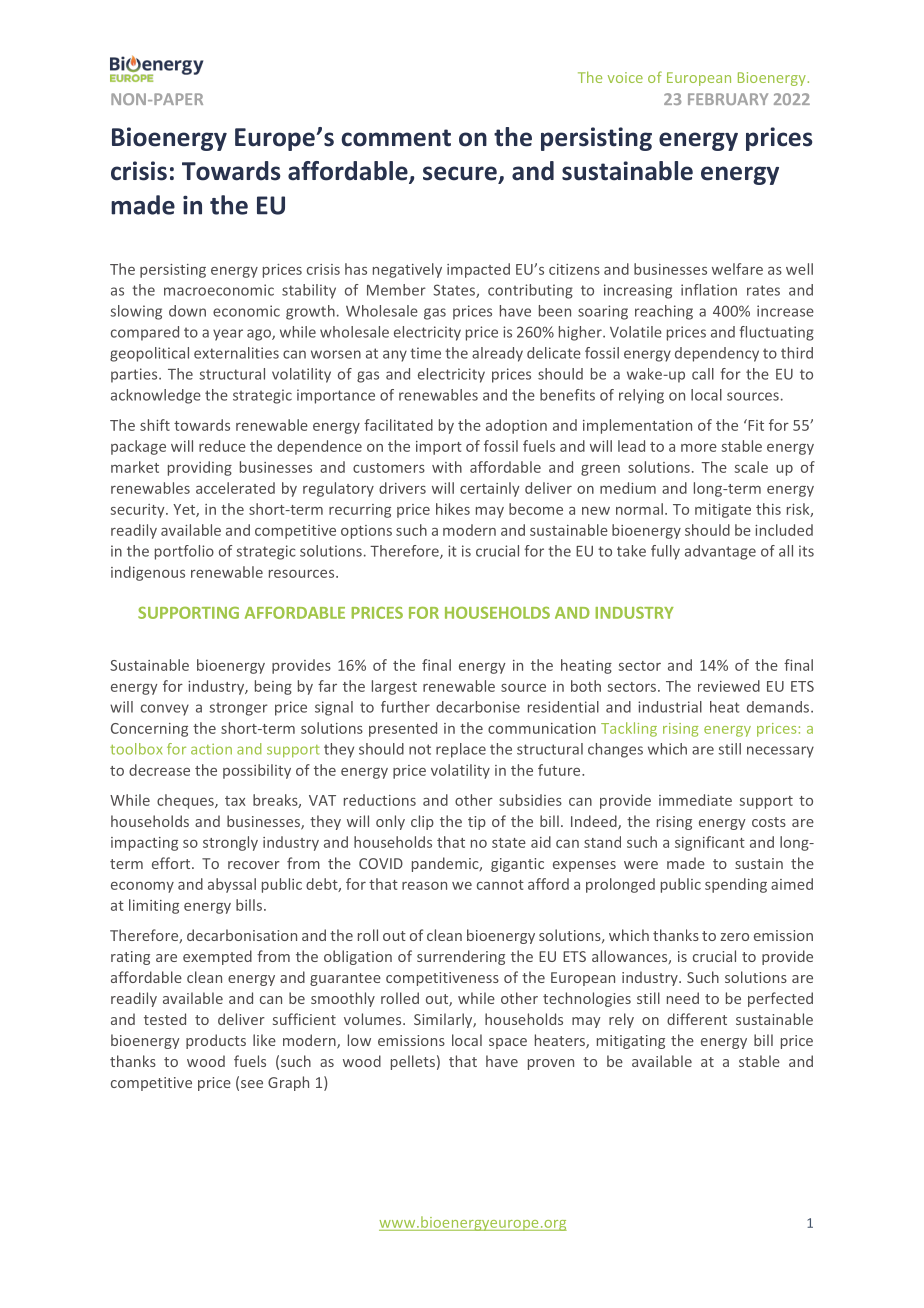  Describe the element at coordinates (460, 173) in the screenshot. I see `secure` at that location.
